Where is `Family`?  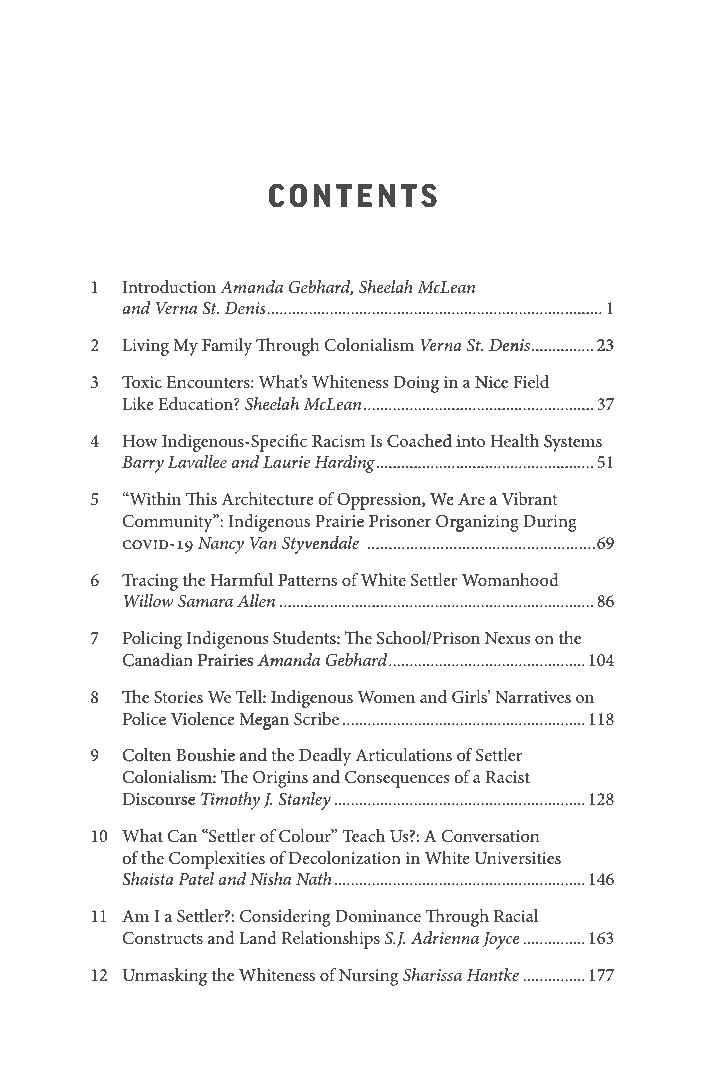 Family is located at coordinates (227, 347).
